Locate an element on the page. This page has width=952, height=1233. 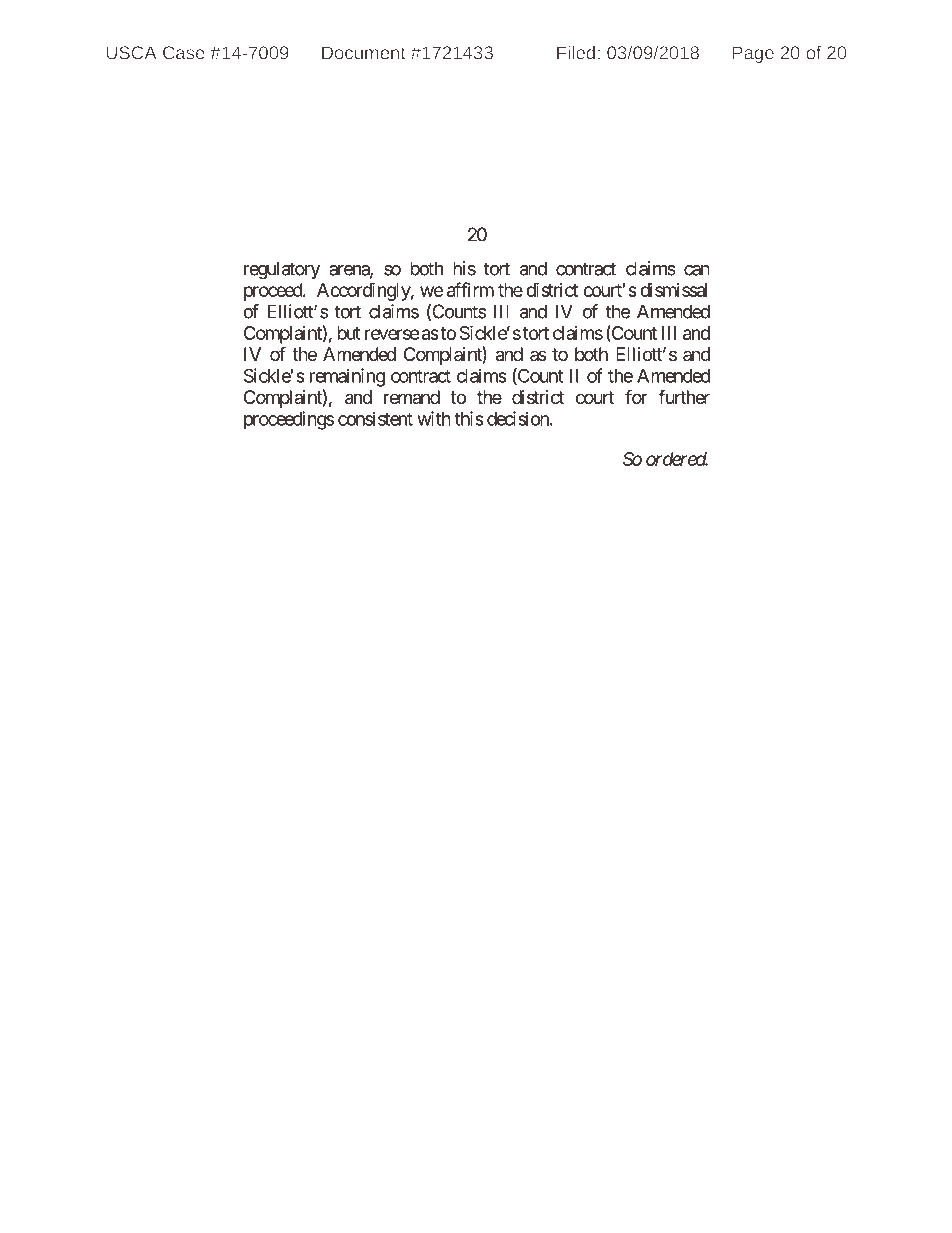
Filed is located at coordinates (576, 53).
